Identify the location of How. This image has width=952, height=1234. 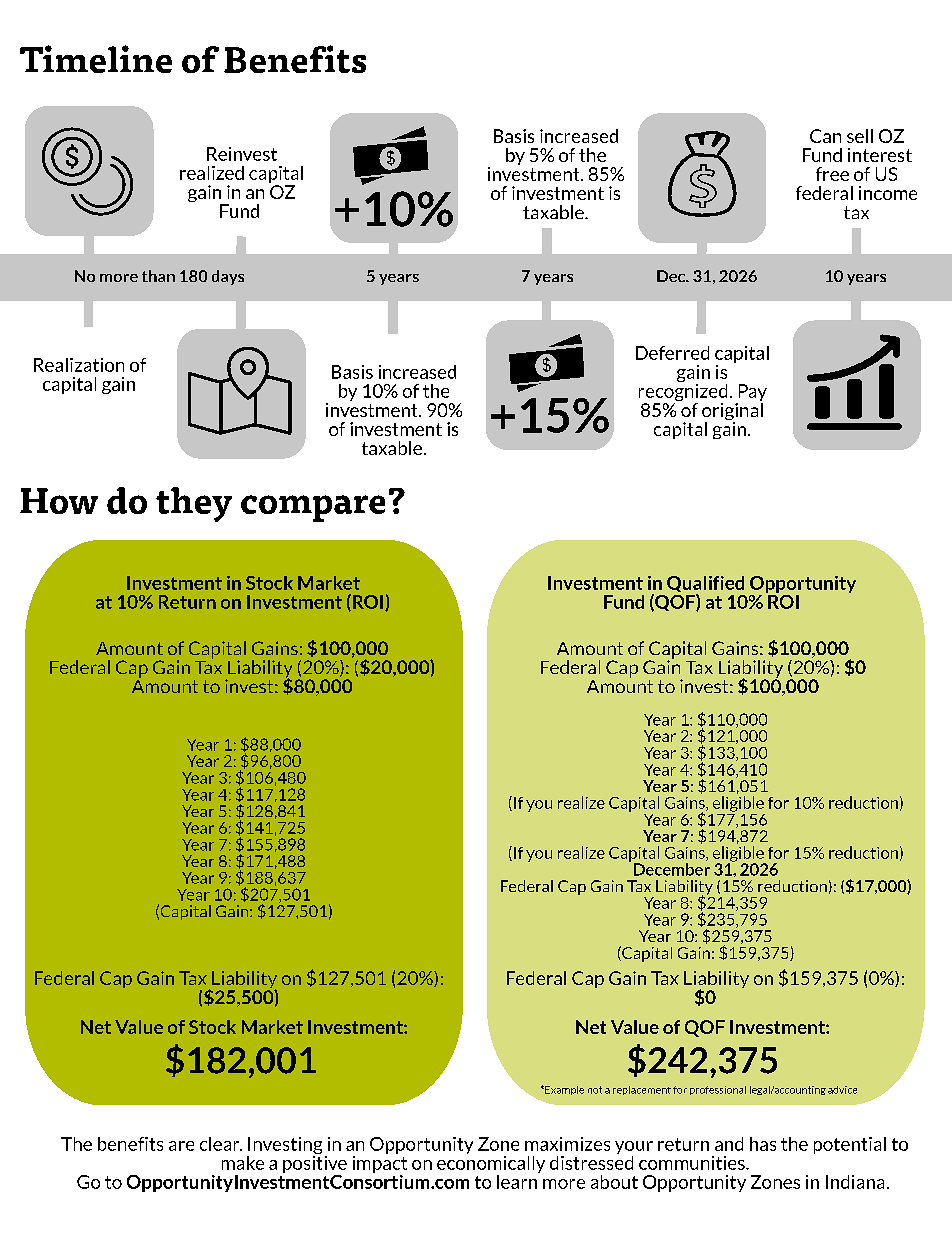
(59, 501).
